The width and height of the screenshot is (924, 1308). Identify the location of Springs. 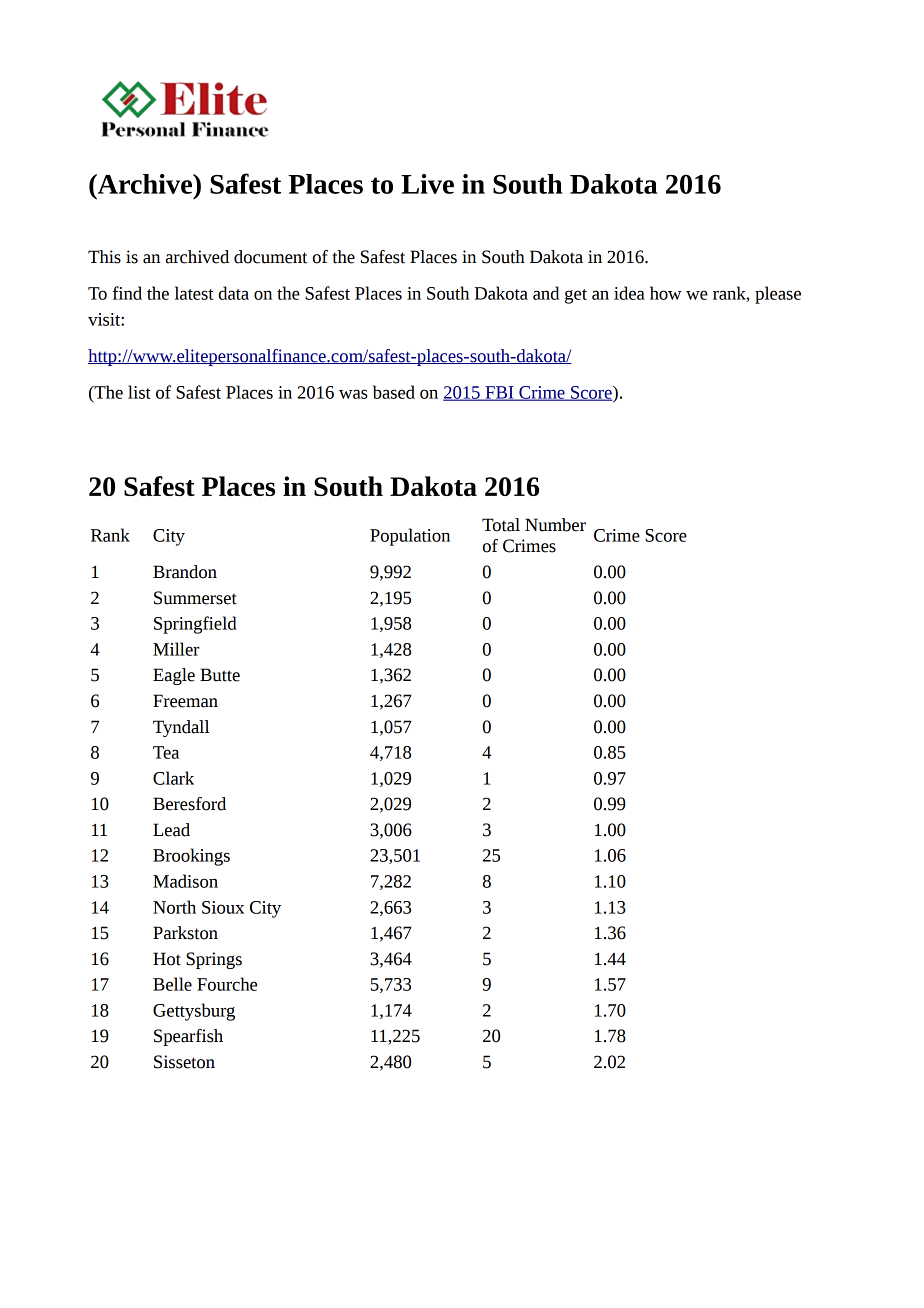
(214, 960).
